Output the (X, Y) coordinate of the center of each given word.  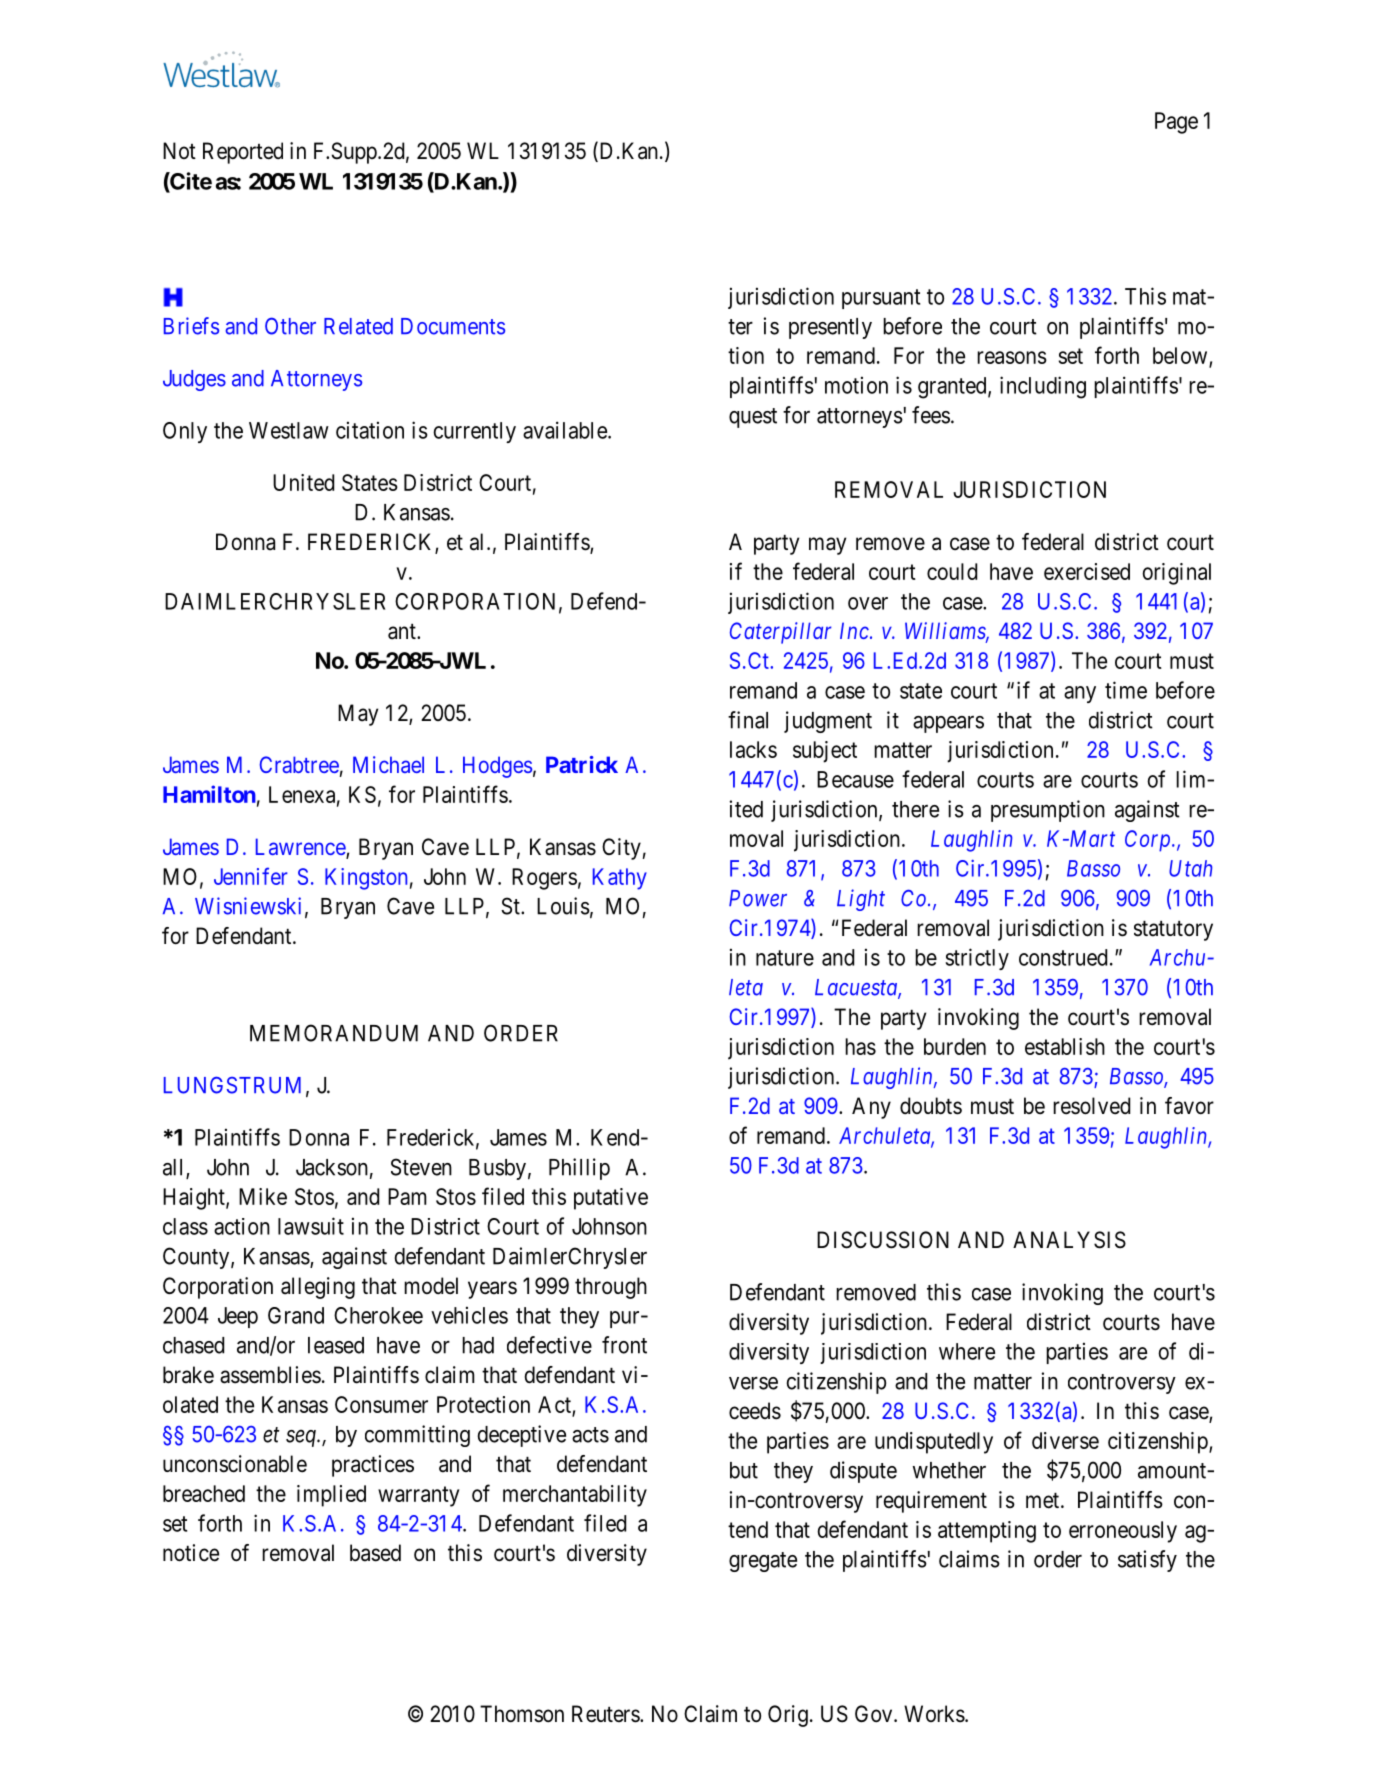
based (375, 1553)
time (1126, 690)
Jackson (332, 1167)
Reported (243, 153)
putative (611, 1199)
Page (1176, 123)
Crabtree (299, 764)
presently (830, 328)
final (748, 720)
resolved (1091, 1106)
